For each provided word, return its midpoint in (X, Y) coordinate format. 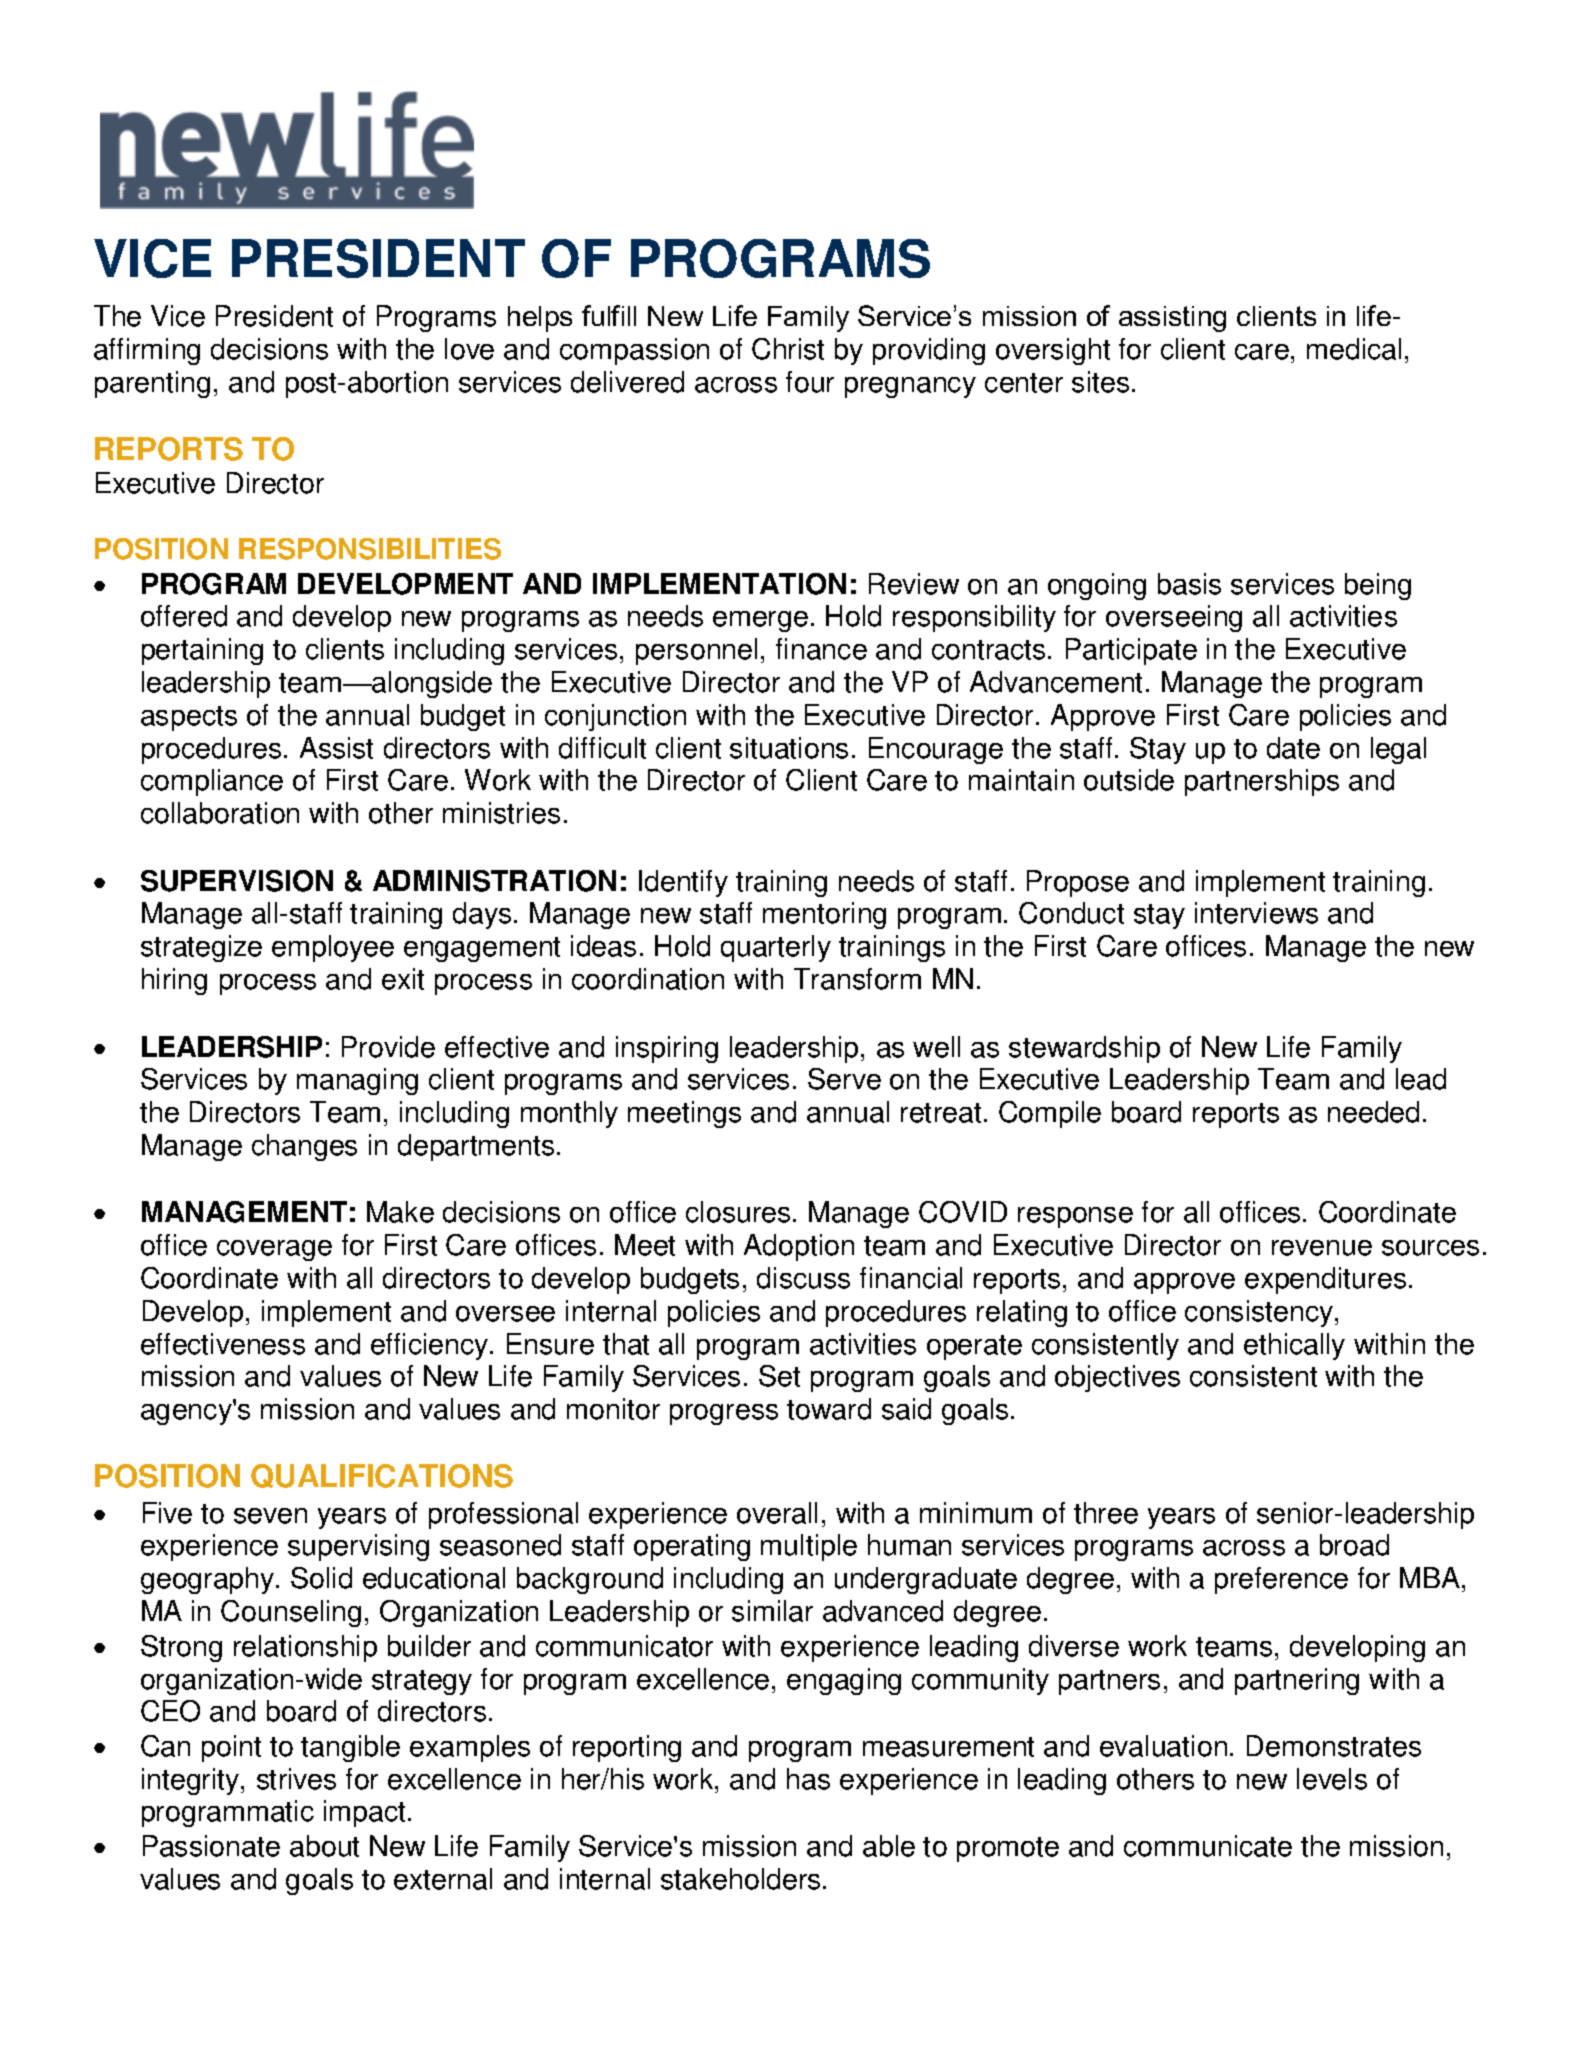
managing (357, 1081)
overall (777, 1513)
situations (789, 748)
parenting (152, 384)
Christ (788, 349)
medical (1354, 349)
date (1293, 748)
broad (1354, 1545)
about (324, 1846)
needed (1373, 1112)
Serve (844, 1079)
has (808, 1779)
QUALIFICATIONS (382, 1476)
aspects (189, 718)
